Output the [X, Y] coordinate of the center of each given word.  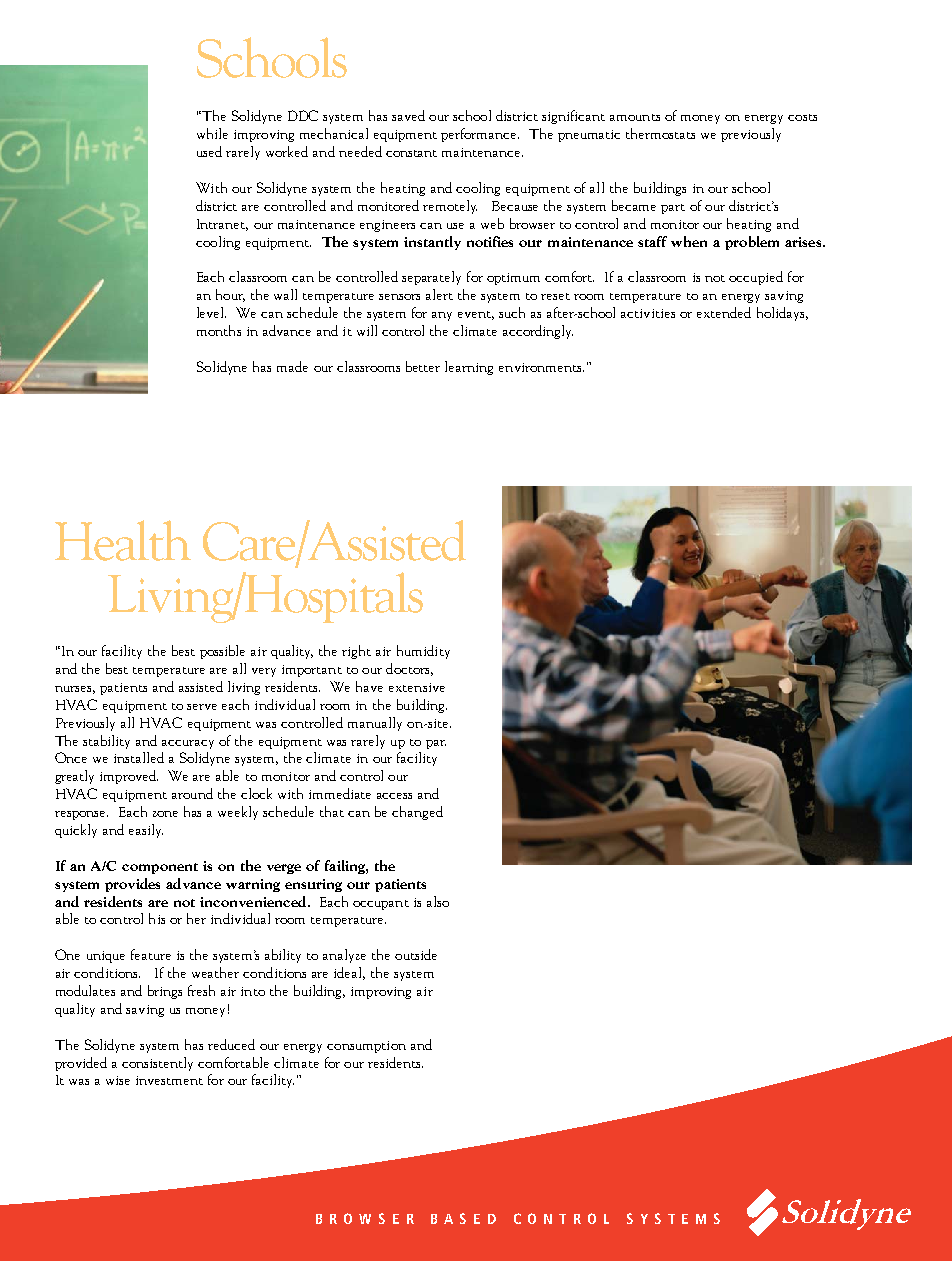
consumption [366, 1047]
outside [416, 954]
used [209, 151]
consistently [157, 1064]
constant [411, 153]
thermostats [660, 133]
